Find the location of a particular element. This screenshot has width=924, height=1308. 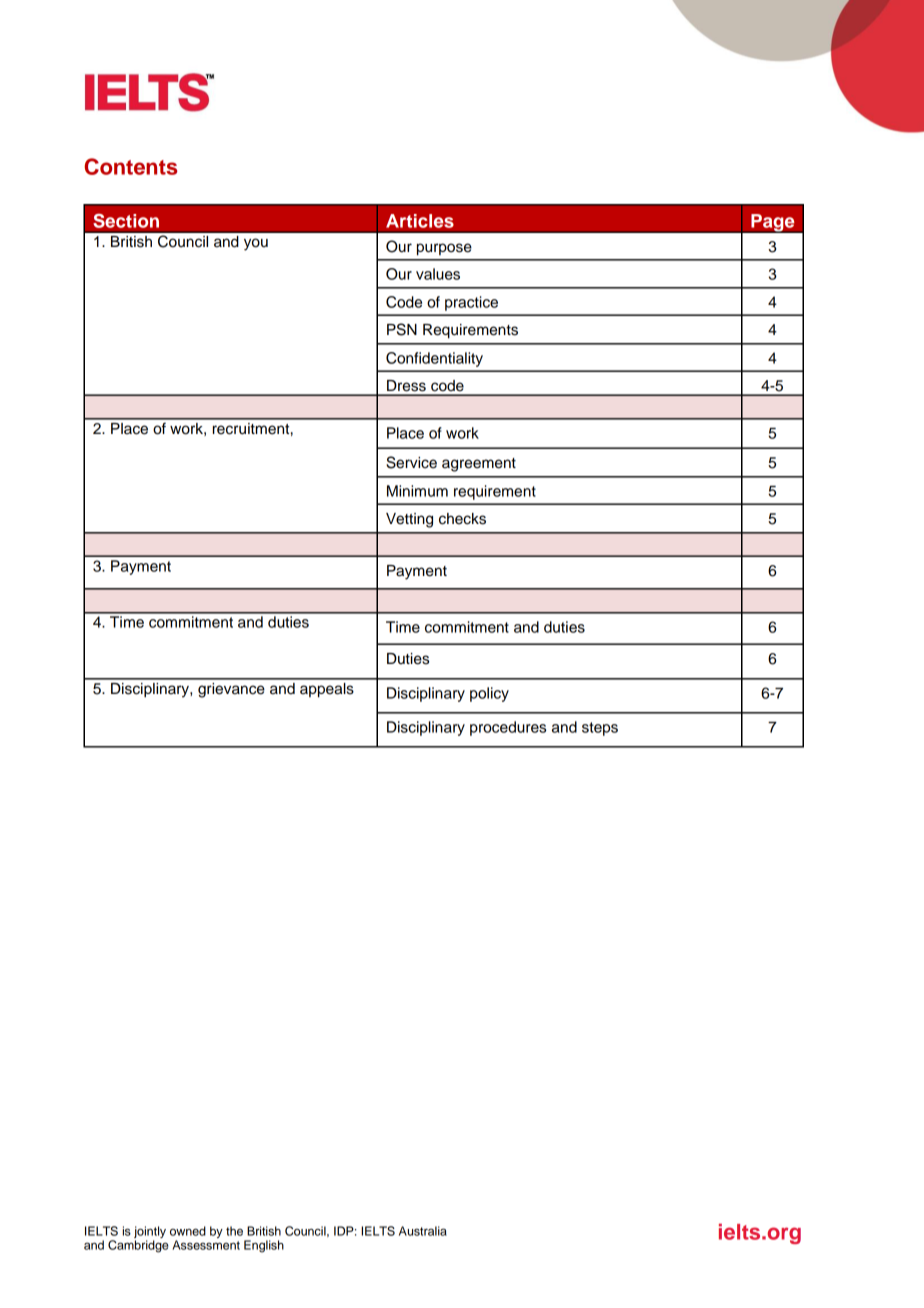

you is located at coordinates (256, 244).
